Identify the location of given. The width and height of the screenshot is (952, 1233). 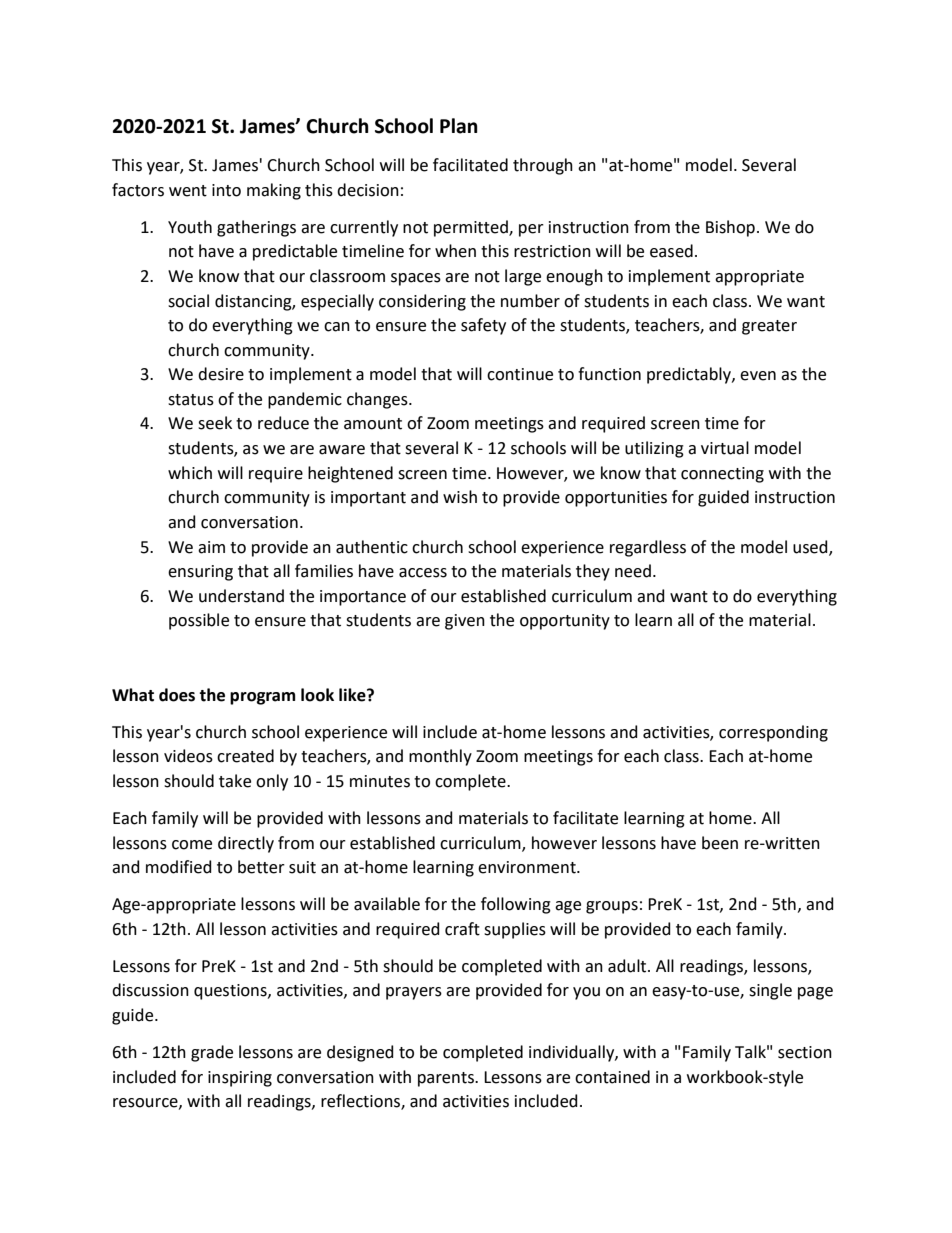
(465, 622).
